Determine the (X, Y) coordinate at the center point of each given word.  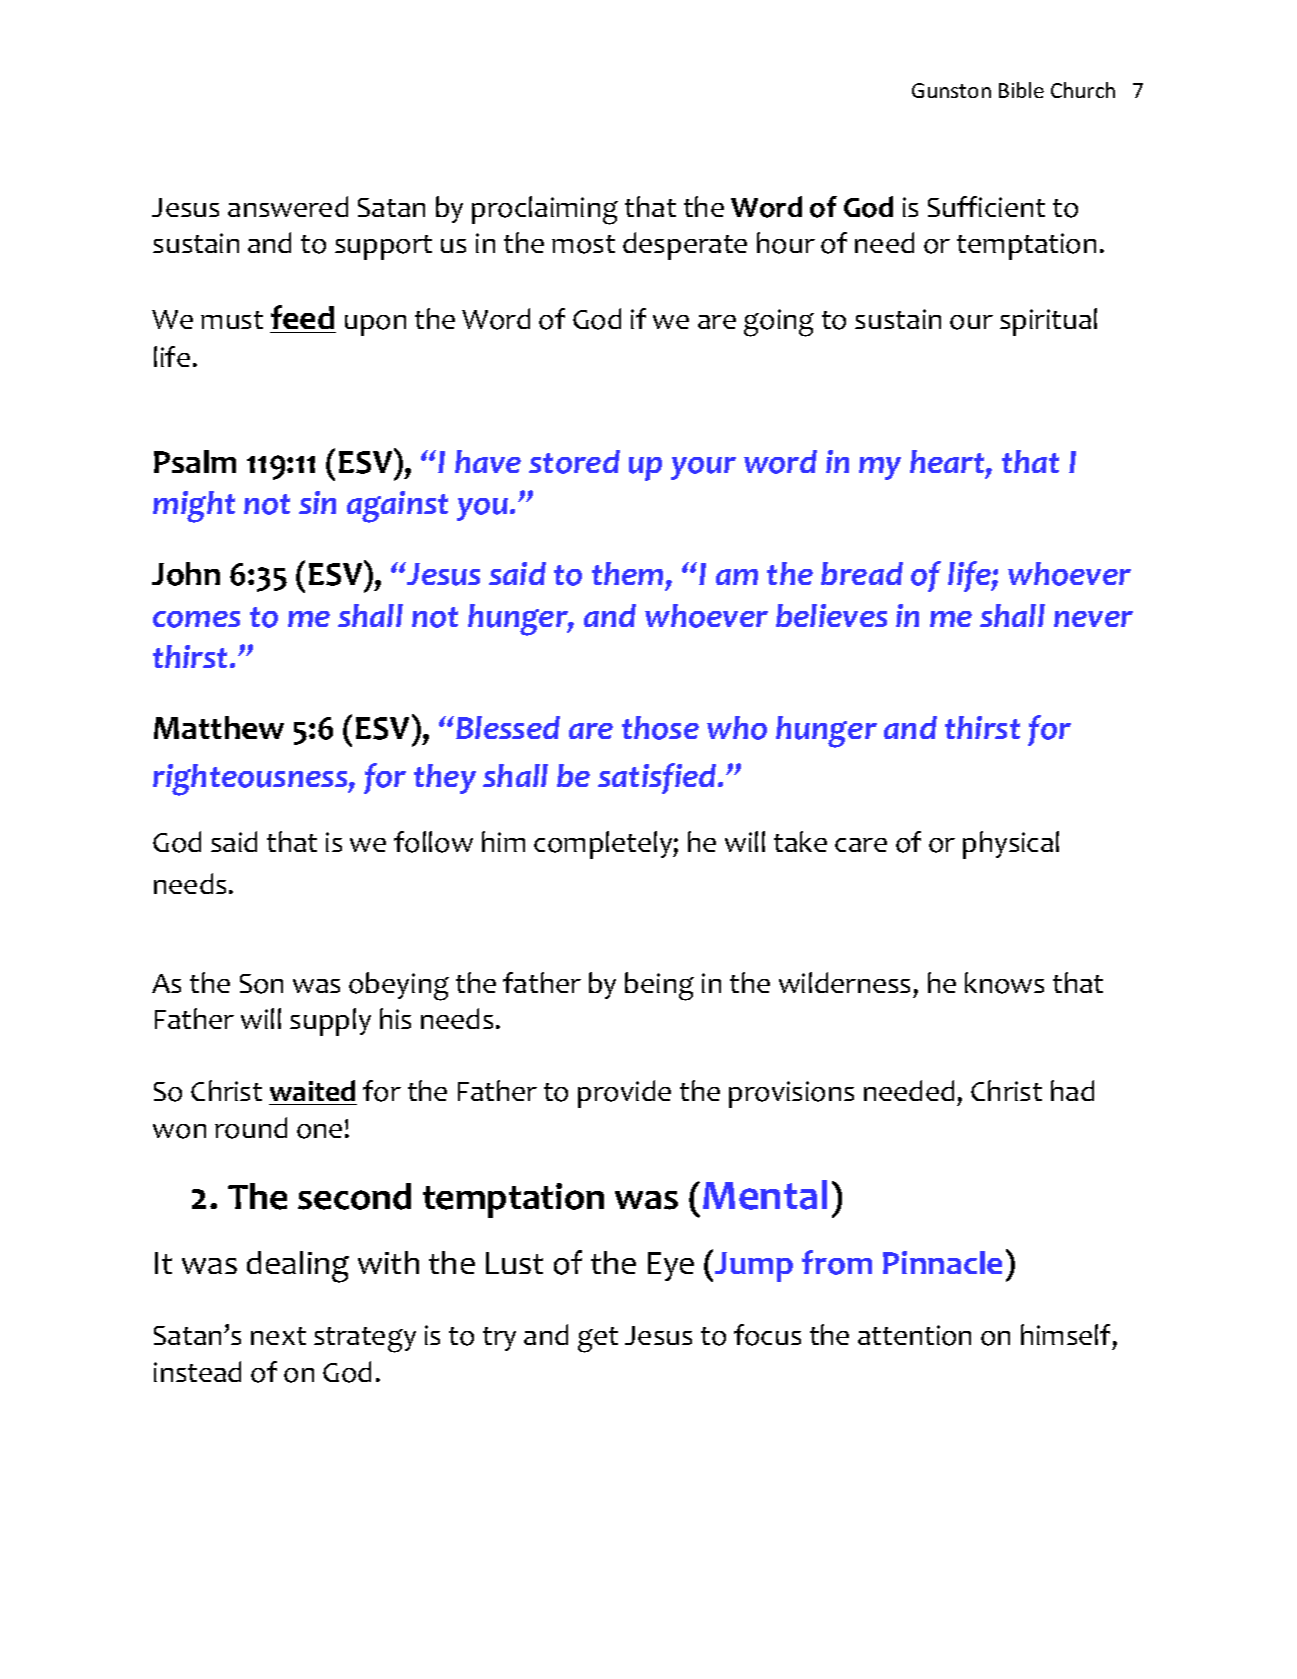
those (660, 728)
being (659, 986)
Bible (1021, 90)
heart (948, 463)
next (278, 1336)
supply (330, 1022)
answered (288, 206)
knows (1004, 983)
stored (574, 462)
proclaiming (545, 210)
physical (1011, 845)
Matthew (219, 727)
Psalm (195, 461)
